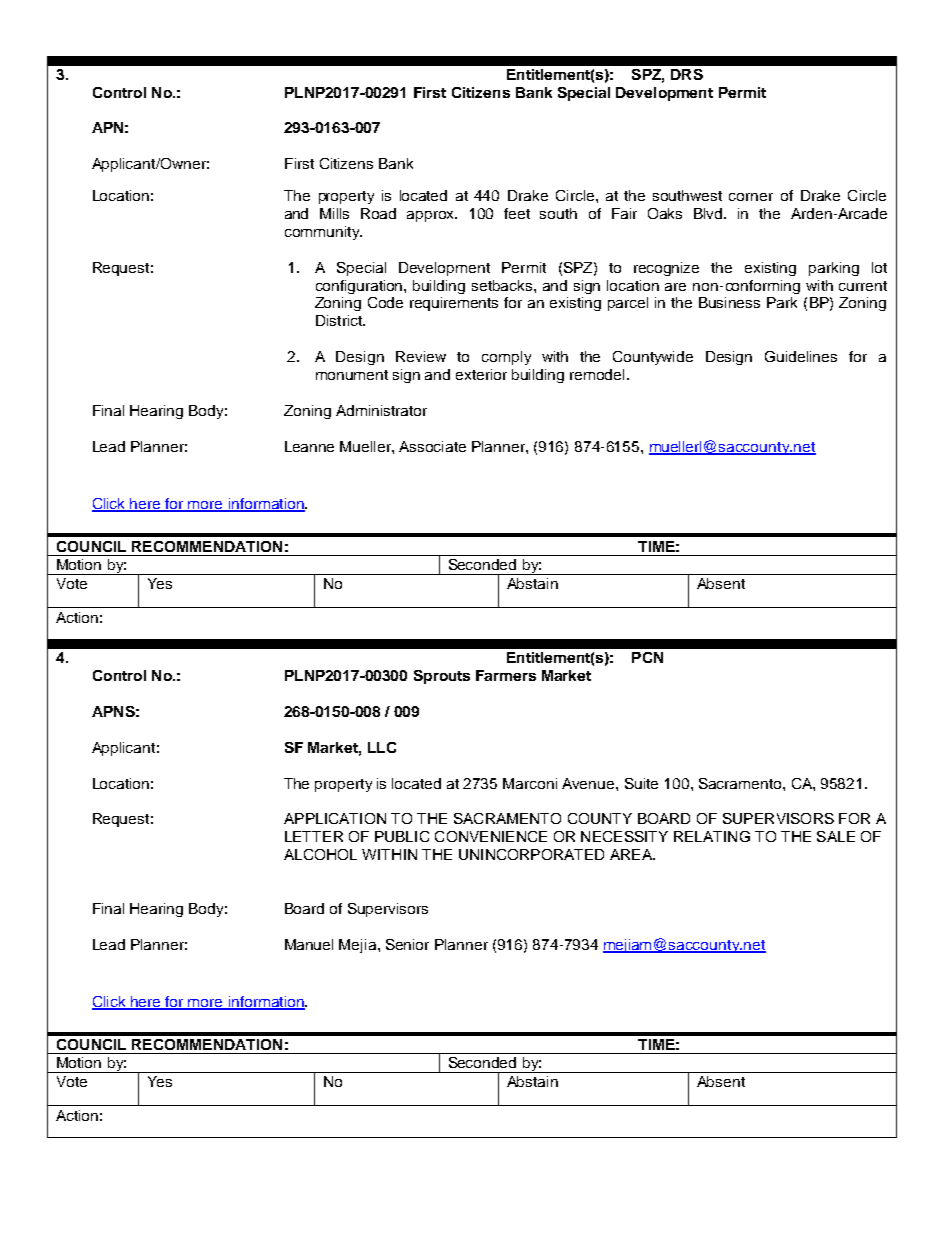 The height and width of the image is (1233, 952). I want to click on Senior, so click(407, 944).
